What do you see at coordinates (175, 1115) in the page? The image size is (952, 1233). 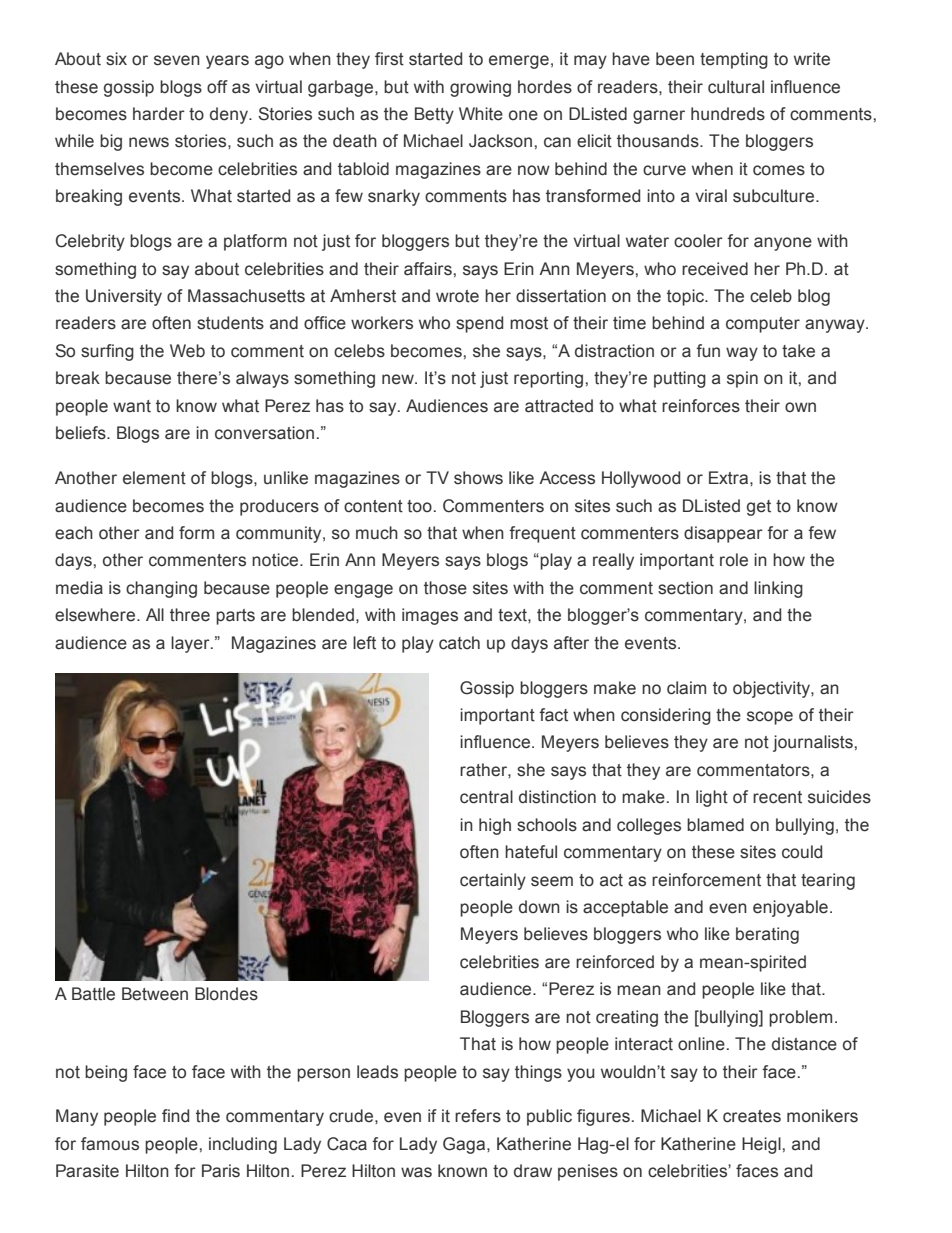 I see `find` at bounding box center [175, 1115].
